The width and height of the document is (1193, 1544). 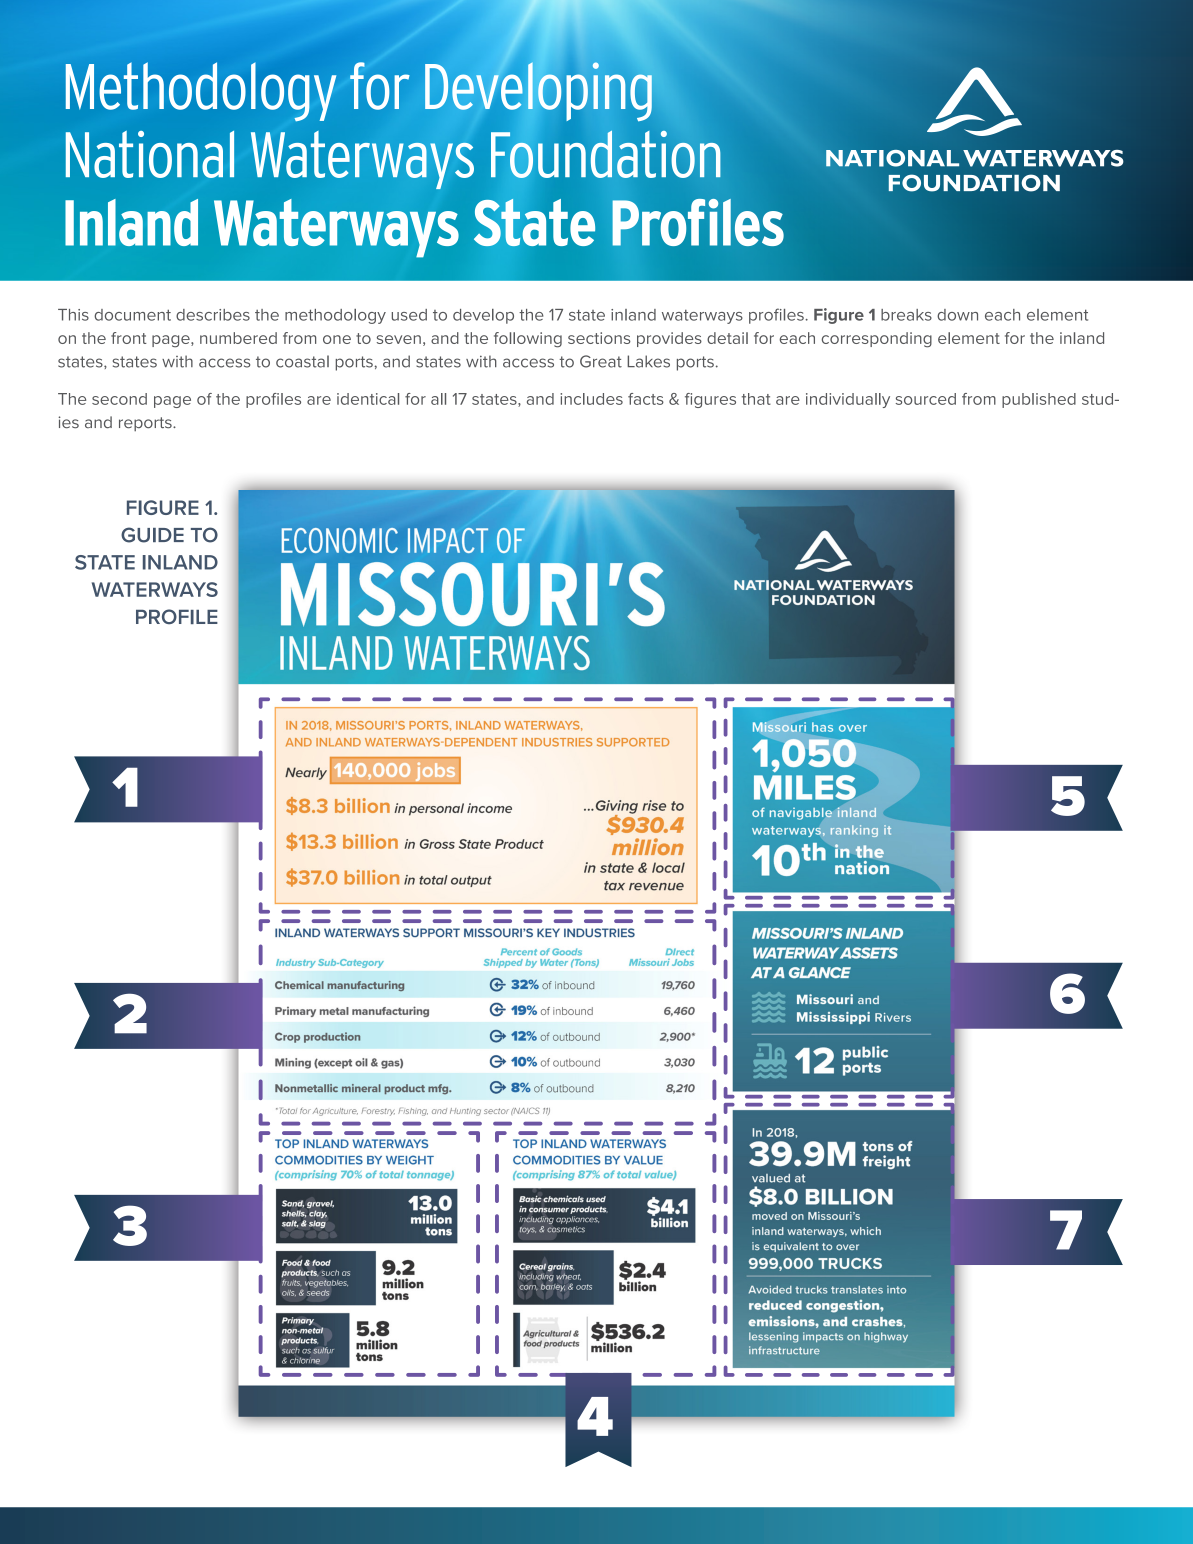 What do you see at coordinates (848, 400) in the document?
I see `individually` at bounding box center [848, 400].
